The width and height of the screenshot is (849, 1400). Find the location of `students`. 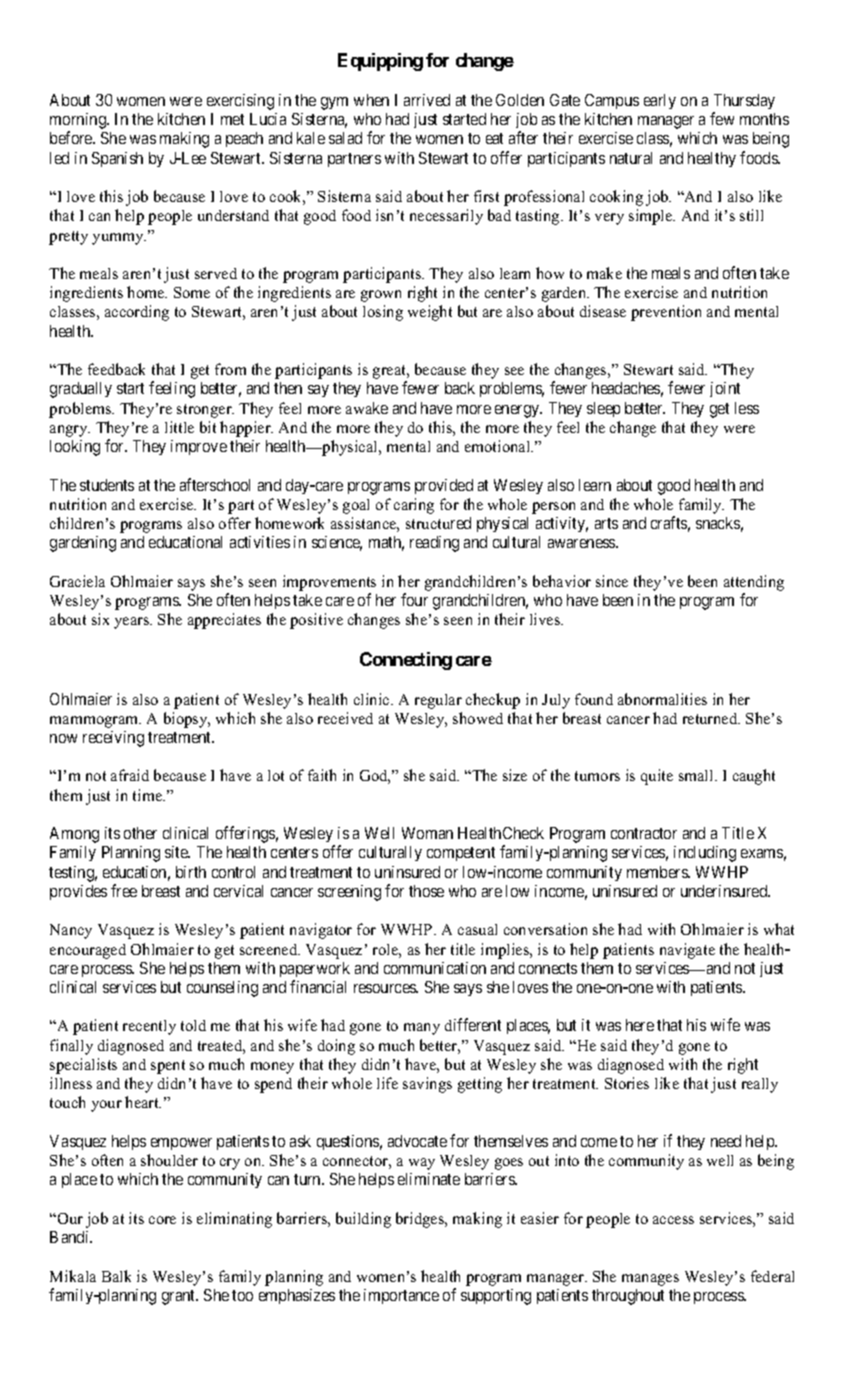

students is located at coordinates (107, 485).
